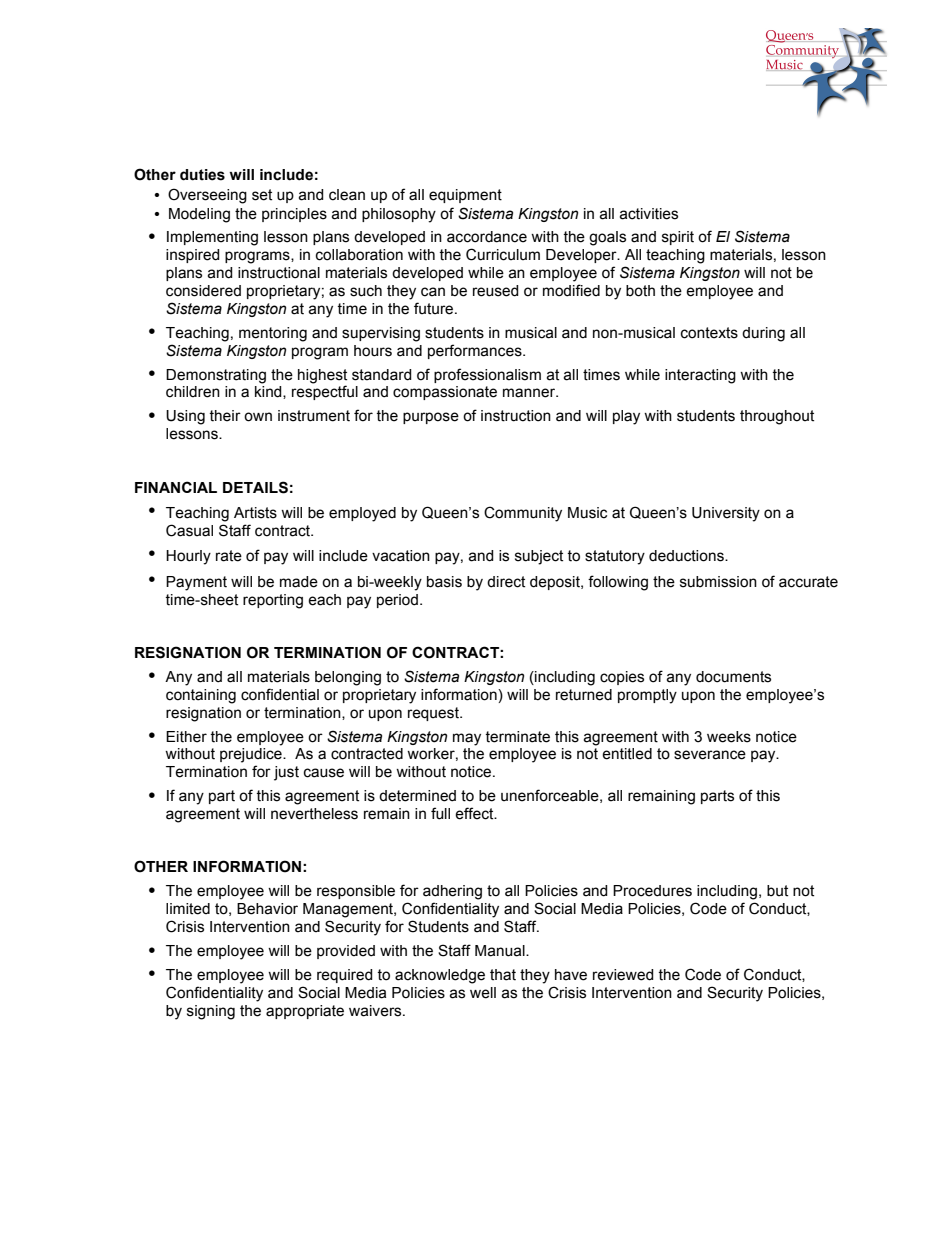 This screenshot has width=952, height=1233. I want to click on mentoring, so click(273, 334).
